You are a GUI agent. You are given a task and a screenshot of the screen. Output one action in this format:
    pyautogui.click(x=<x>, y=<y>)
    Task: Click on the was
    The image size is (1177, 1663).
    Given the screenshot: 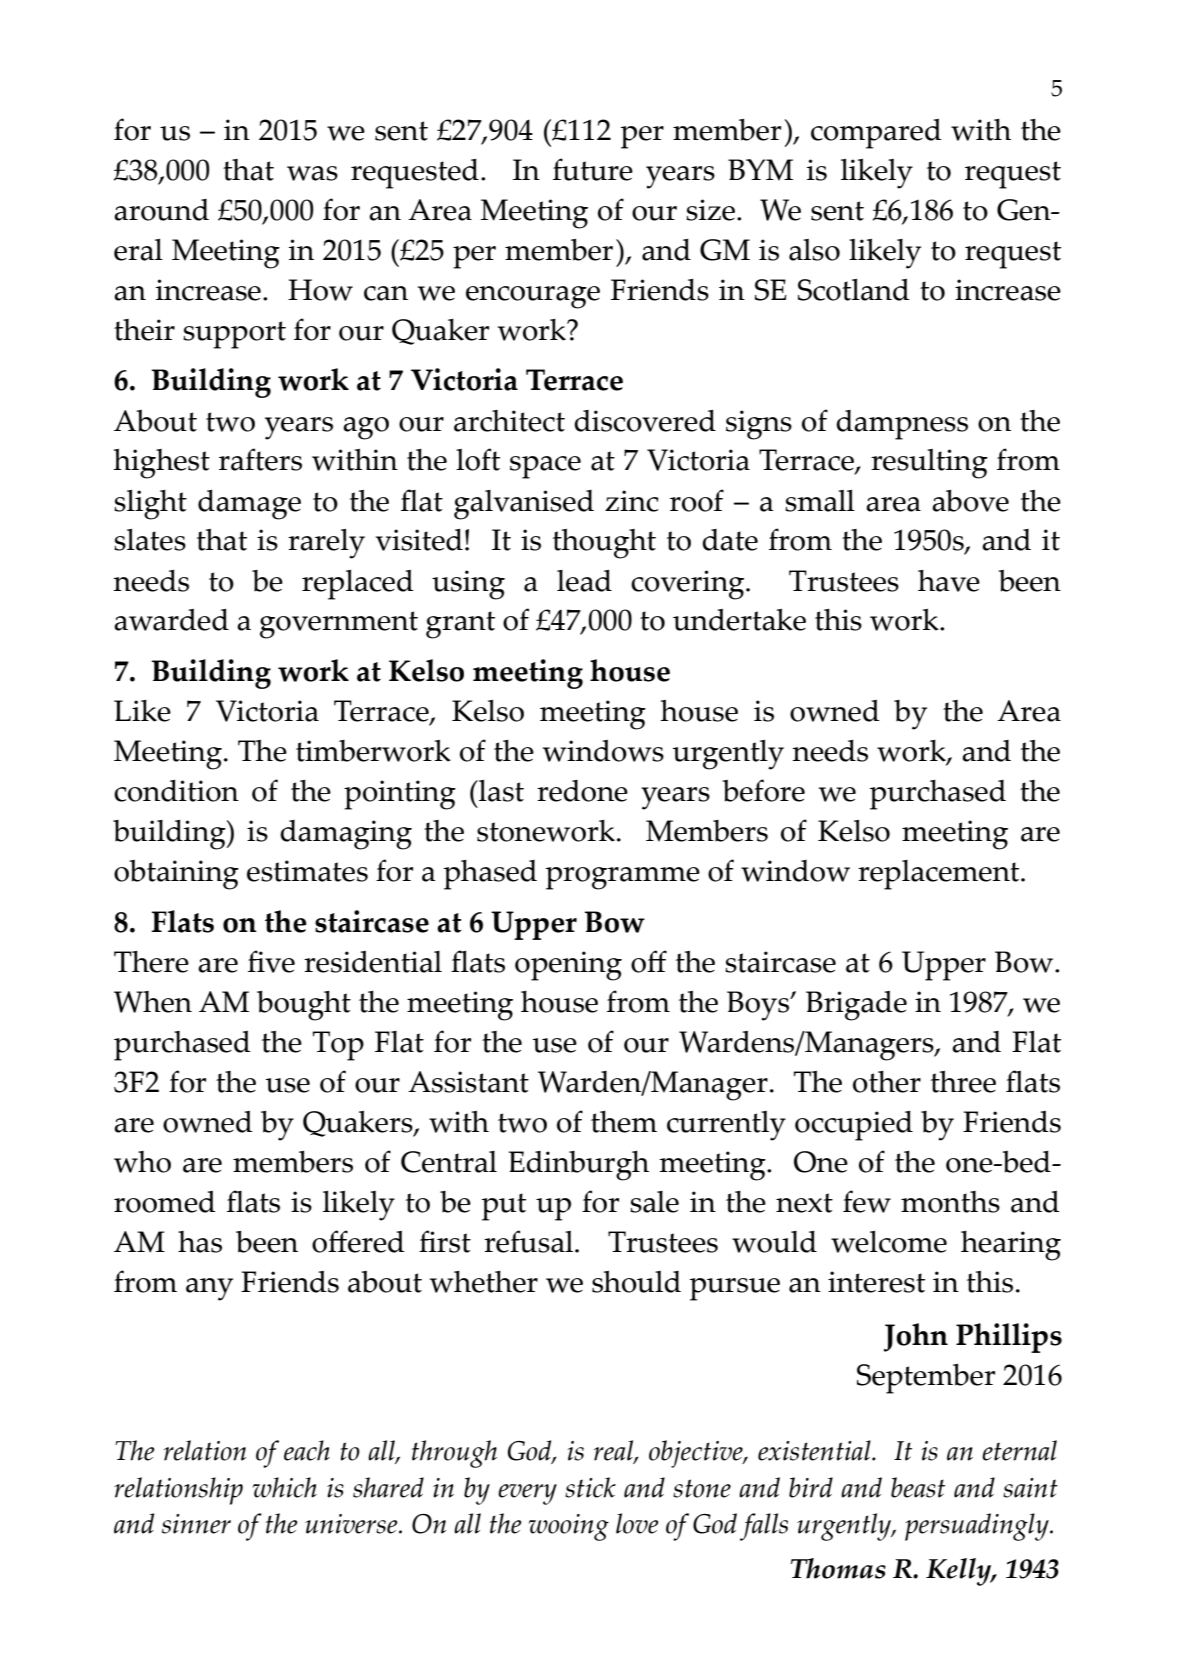 What is the action you would take?
    pyautogui.click(x=312, y=173)
